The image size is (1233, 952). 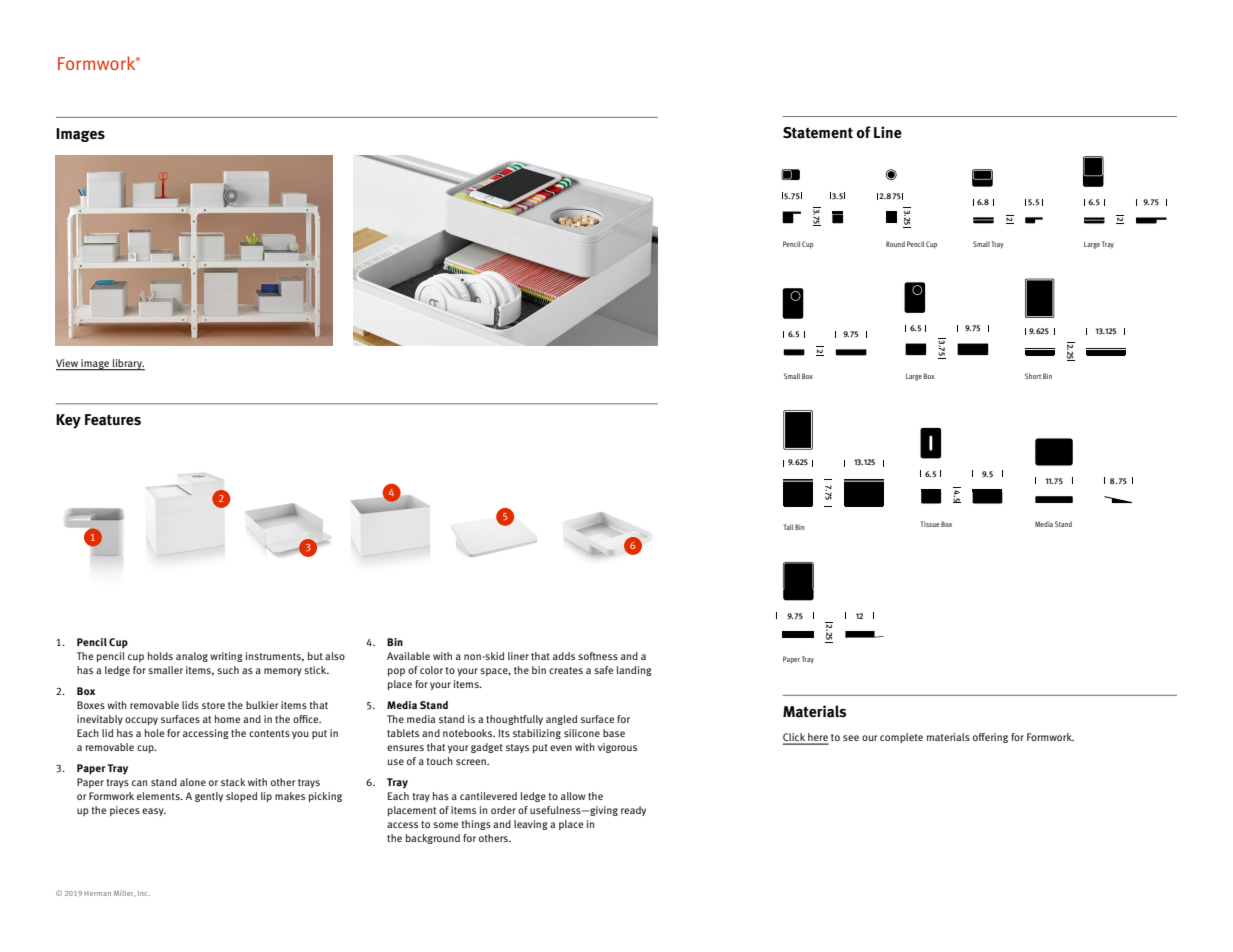 I want to click on Tissue, so click(x=930, y=524).
